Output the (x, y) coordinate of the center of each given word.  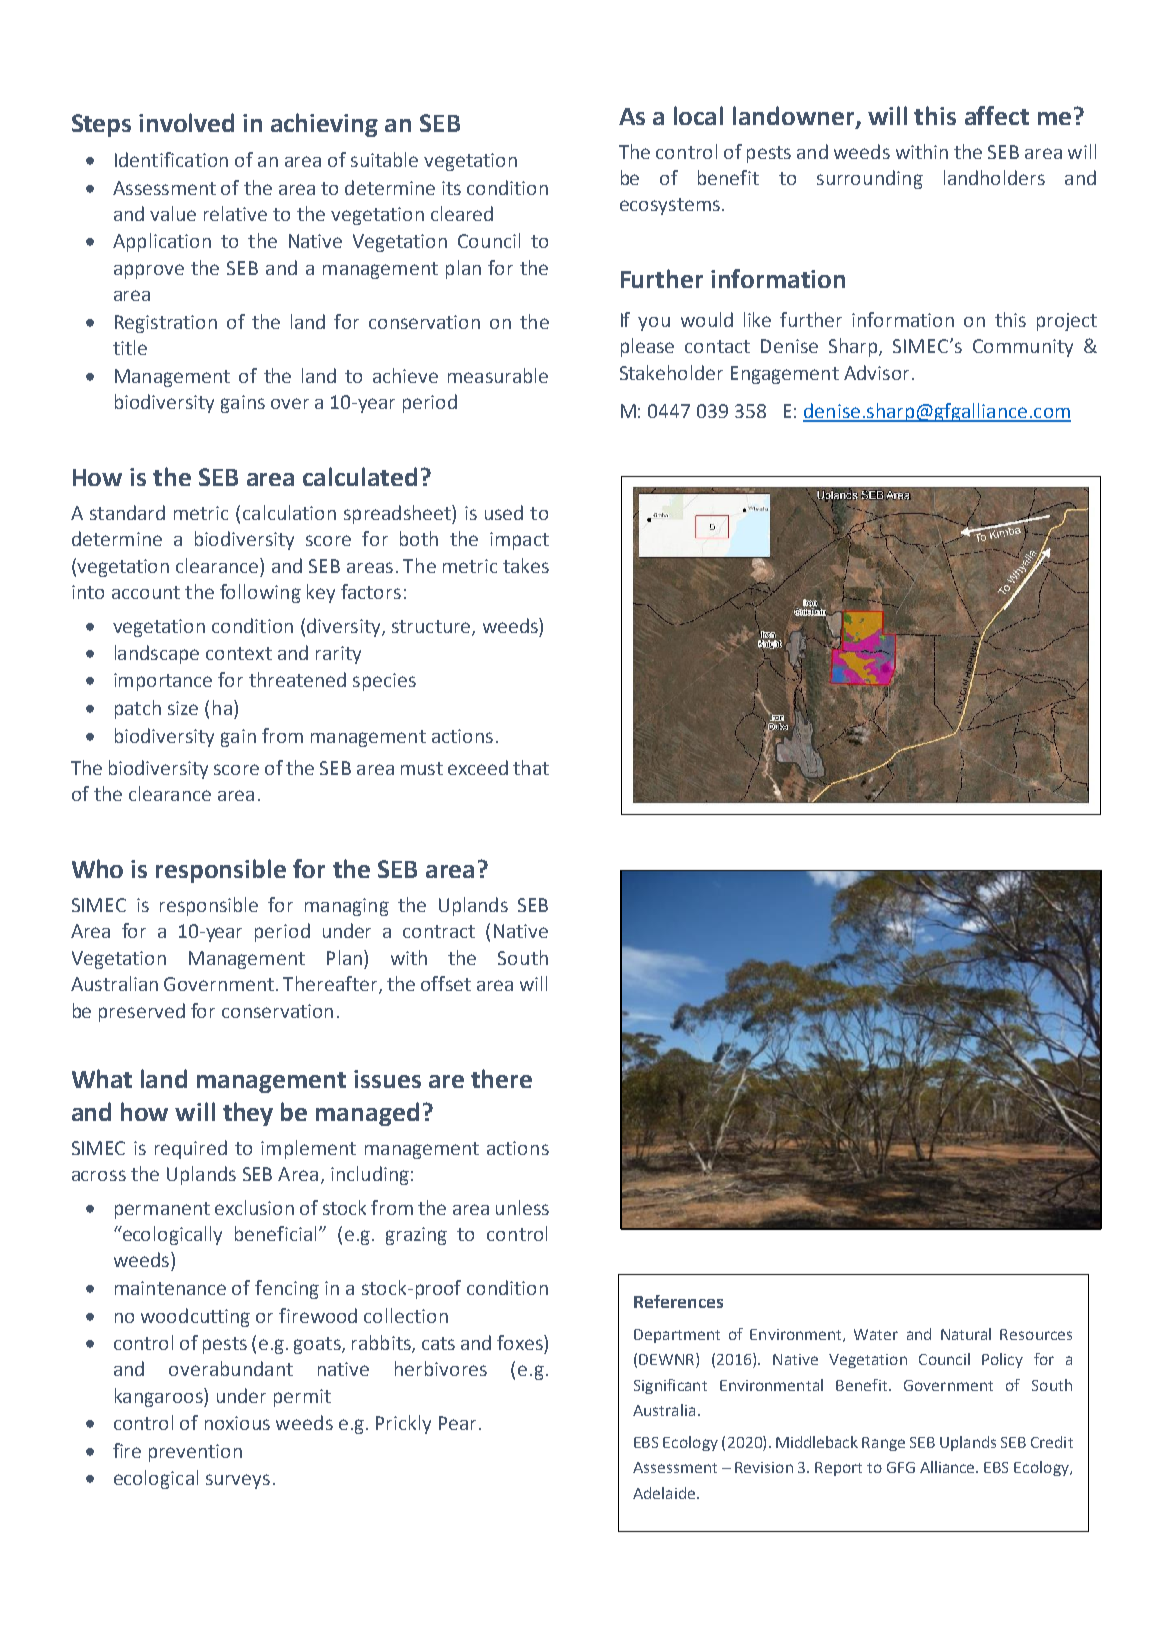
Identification (171, 159)
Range (883, 1444)
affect (997, 115)
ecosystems (670, 206)
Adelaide (665, 1493)
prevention (195, 1453)
